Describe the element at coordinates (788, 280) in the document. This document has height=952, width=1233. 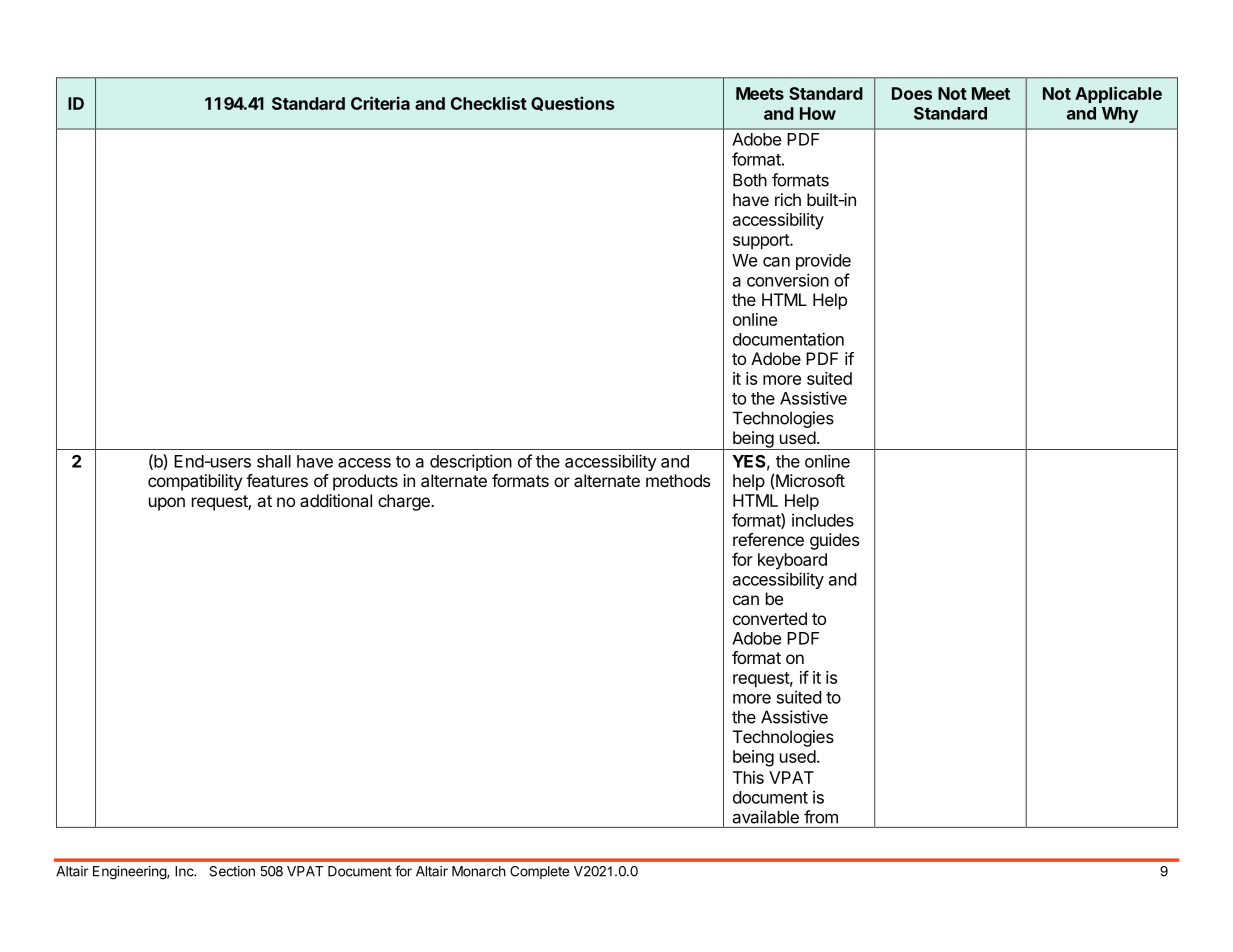
I see `conversion` at that location.
